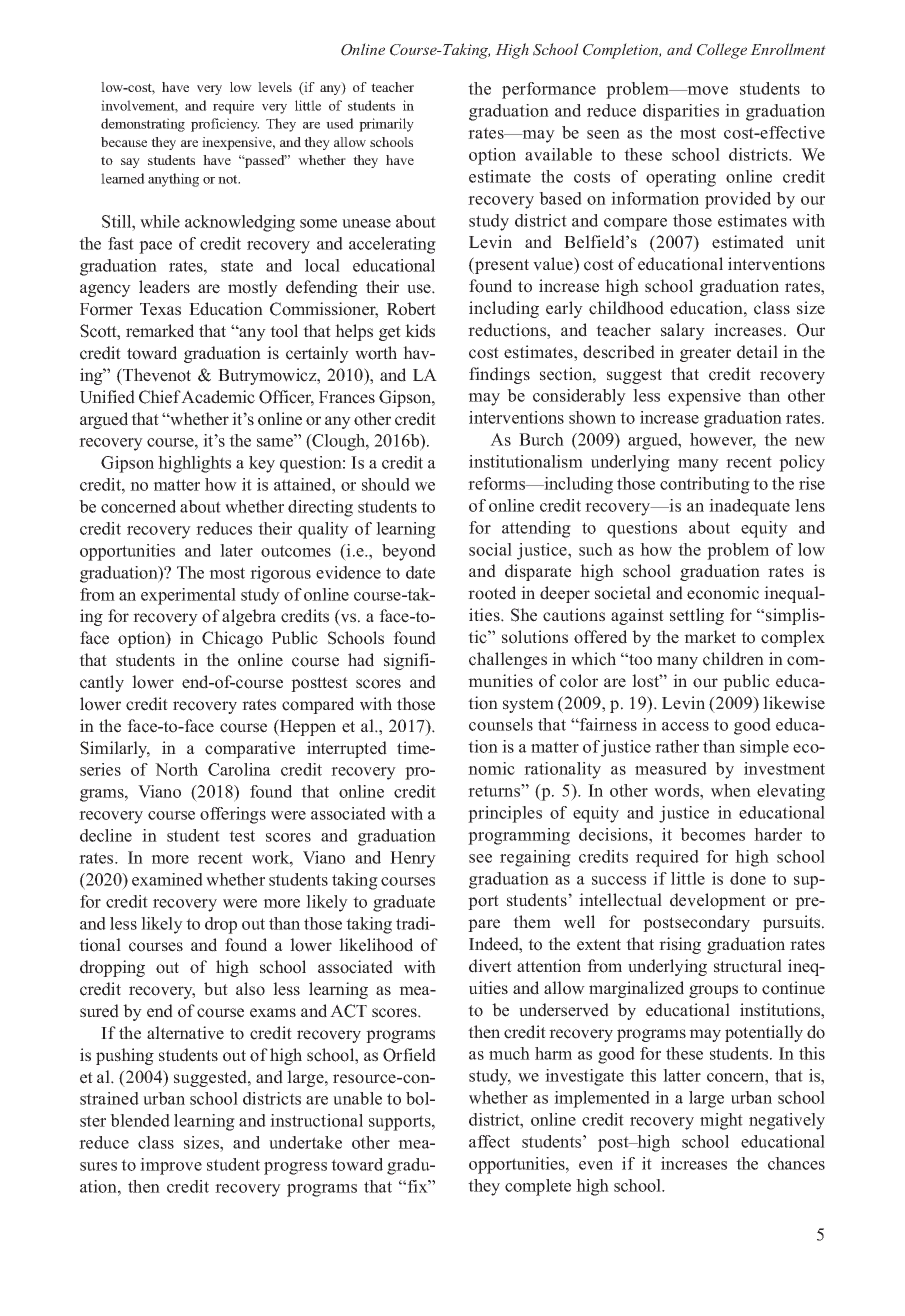 The width and height of the screenshot is (905, 1316). Describe the element at coordinates (489, 1141) in the screenshot. I see `affect` at that location.
